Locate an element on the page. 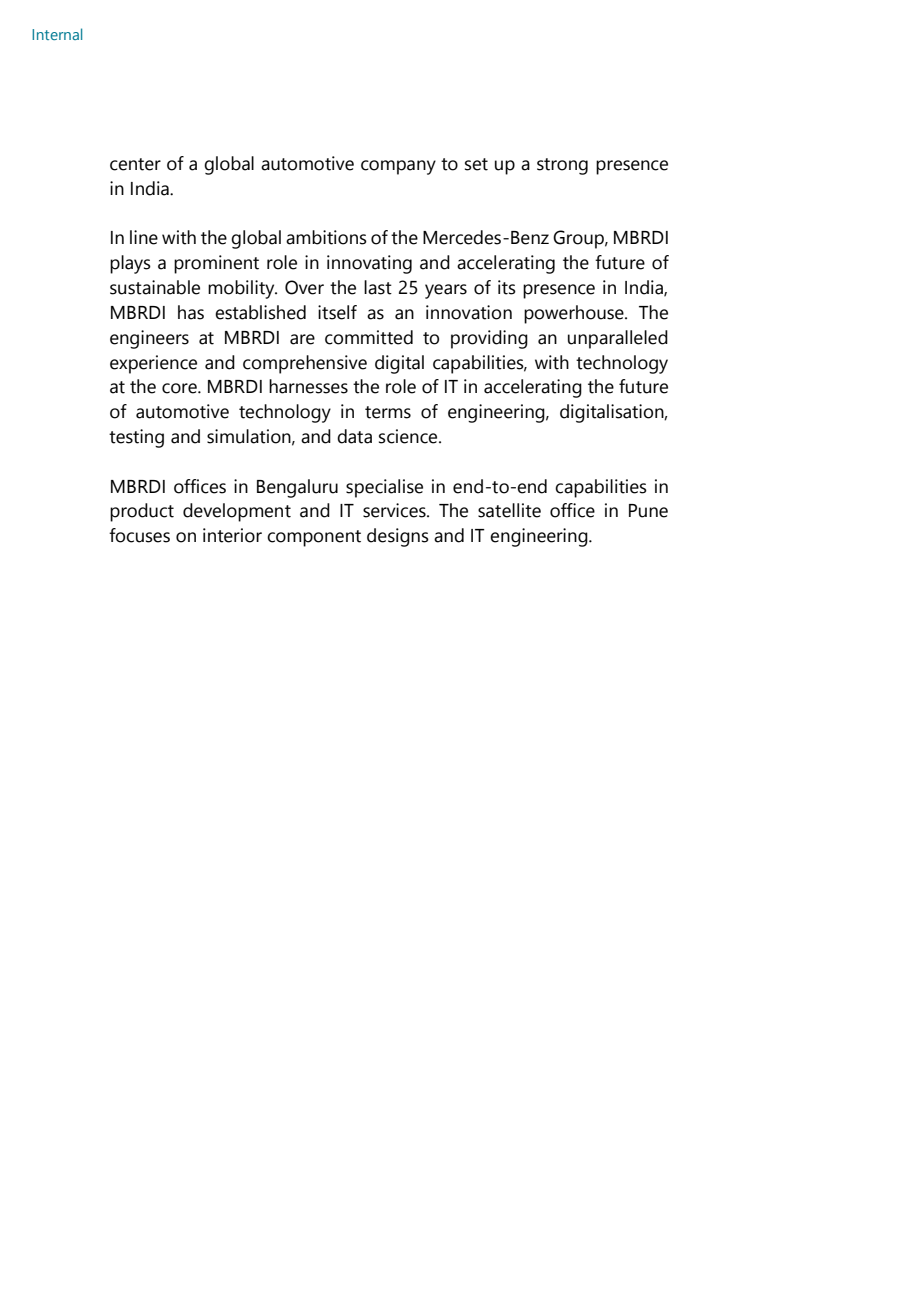  strong is located at coordinates (562, 166).
